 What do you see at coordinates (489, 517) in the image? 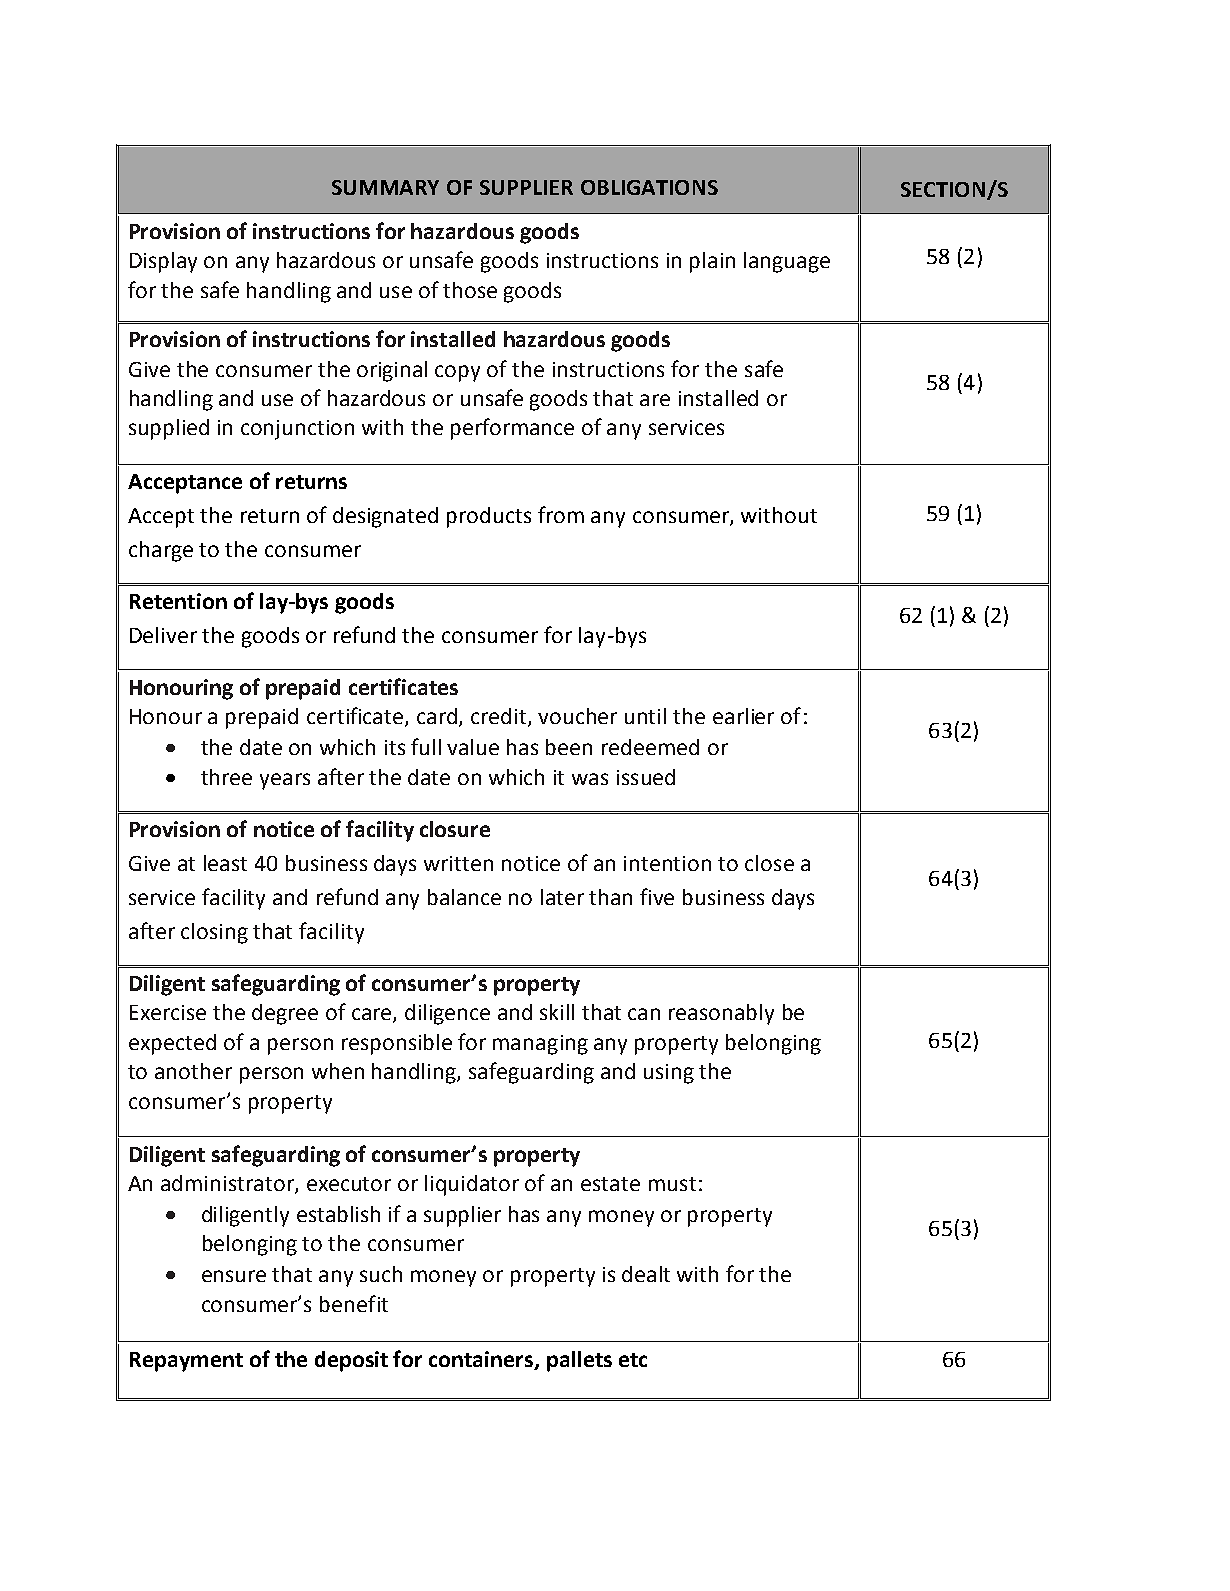
I see `products` at bounding box center [489, 517].
